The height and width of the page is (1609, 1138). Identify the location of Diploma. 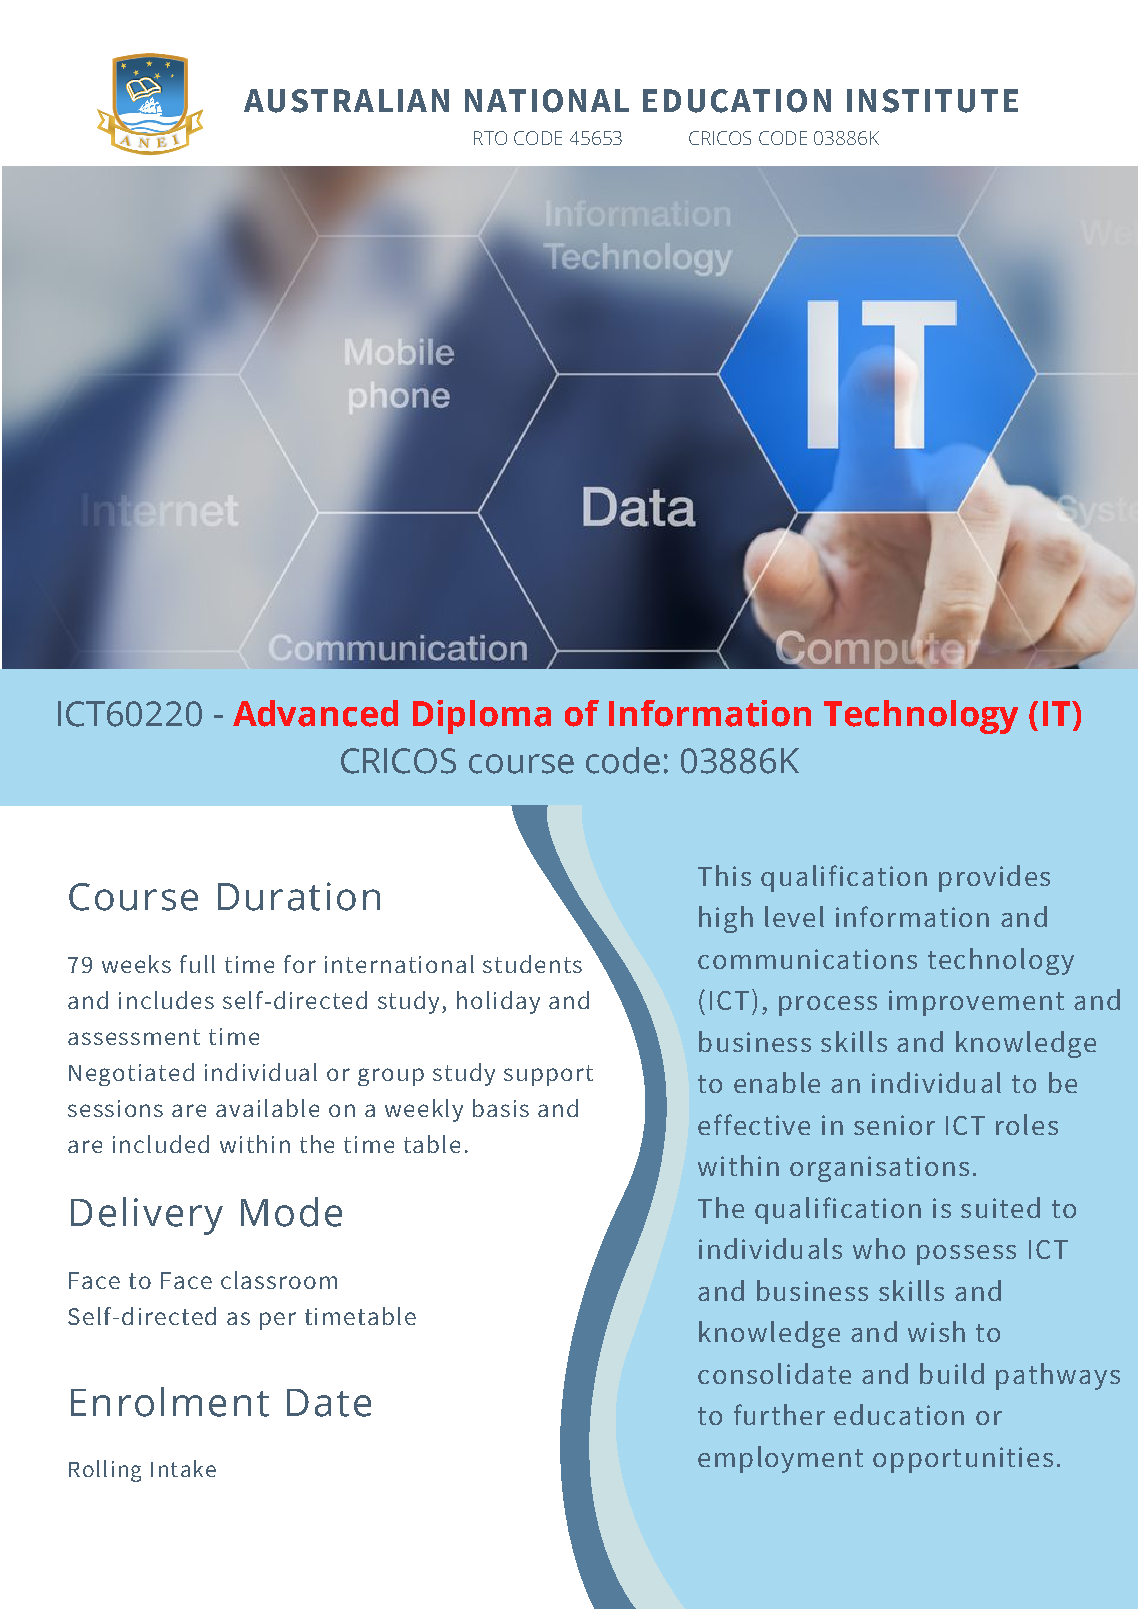
(482, 717).
